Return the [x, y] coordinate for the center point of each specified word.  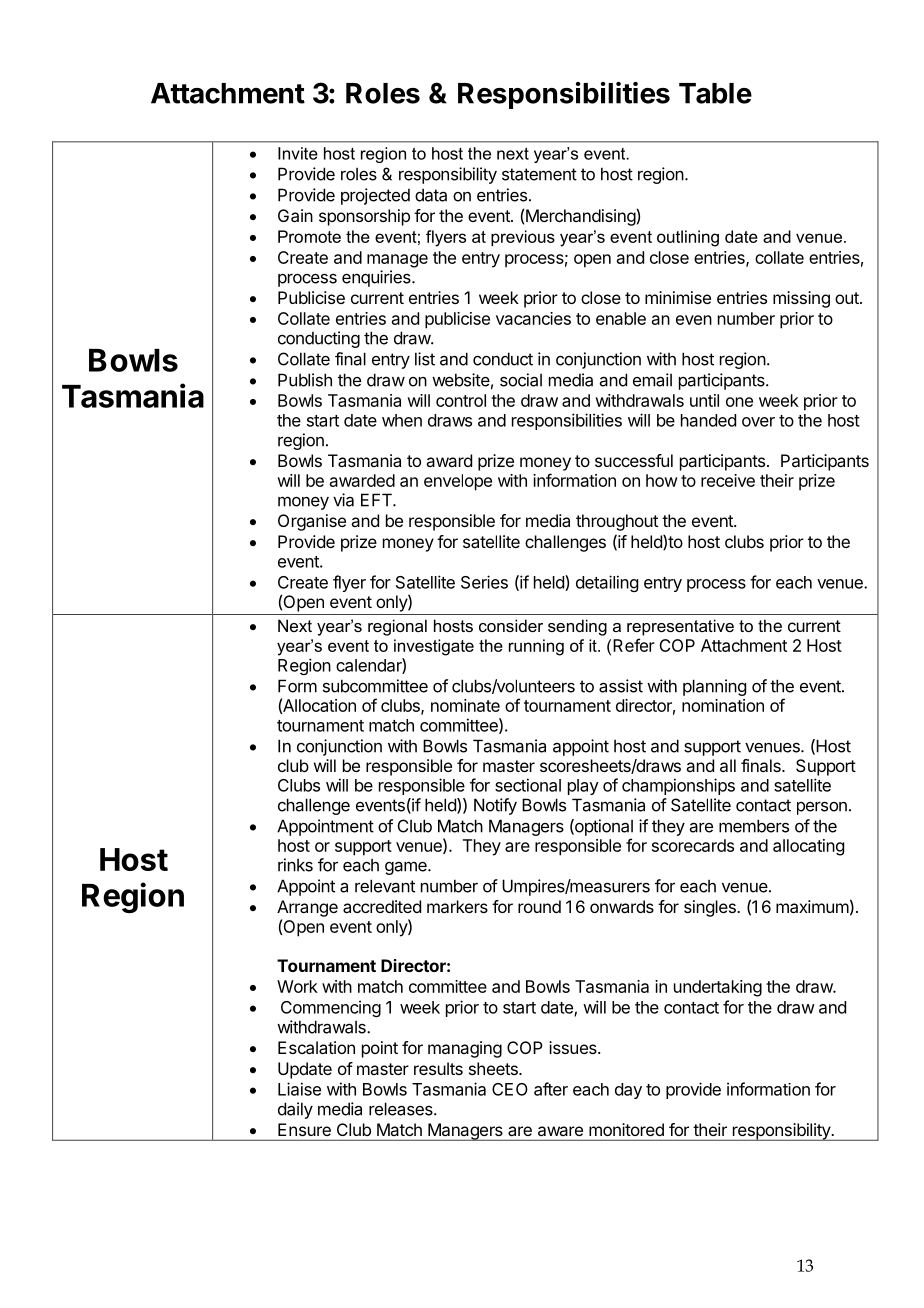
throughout [617, 522]
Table [715, 93]
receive [728, 480]
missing [801, 299]
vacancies [533, 318]
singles [711, 908]
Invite [298, 153]
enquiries [377, 278]
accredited [382, 906]
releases [402, 1109]
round [539, 906]
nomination [723, 705]
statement [539, 174]
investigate [434, 647]
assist [621, 686]
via [343, 500]
